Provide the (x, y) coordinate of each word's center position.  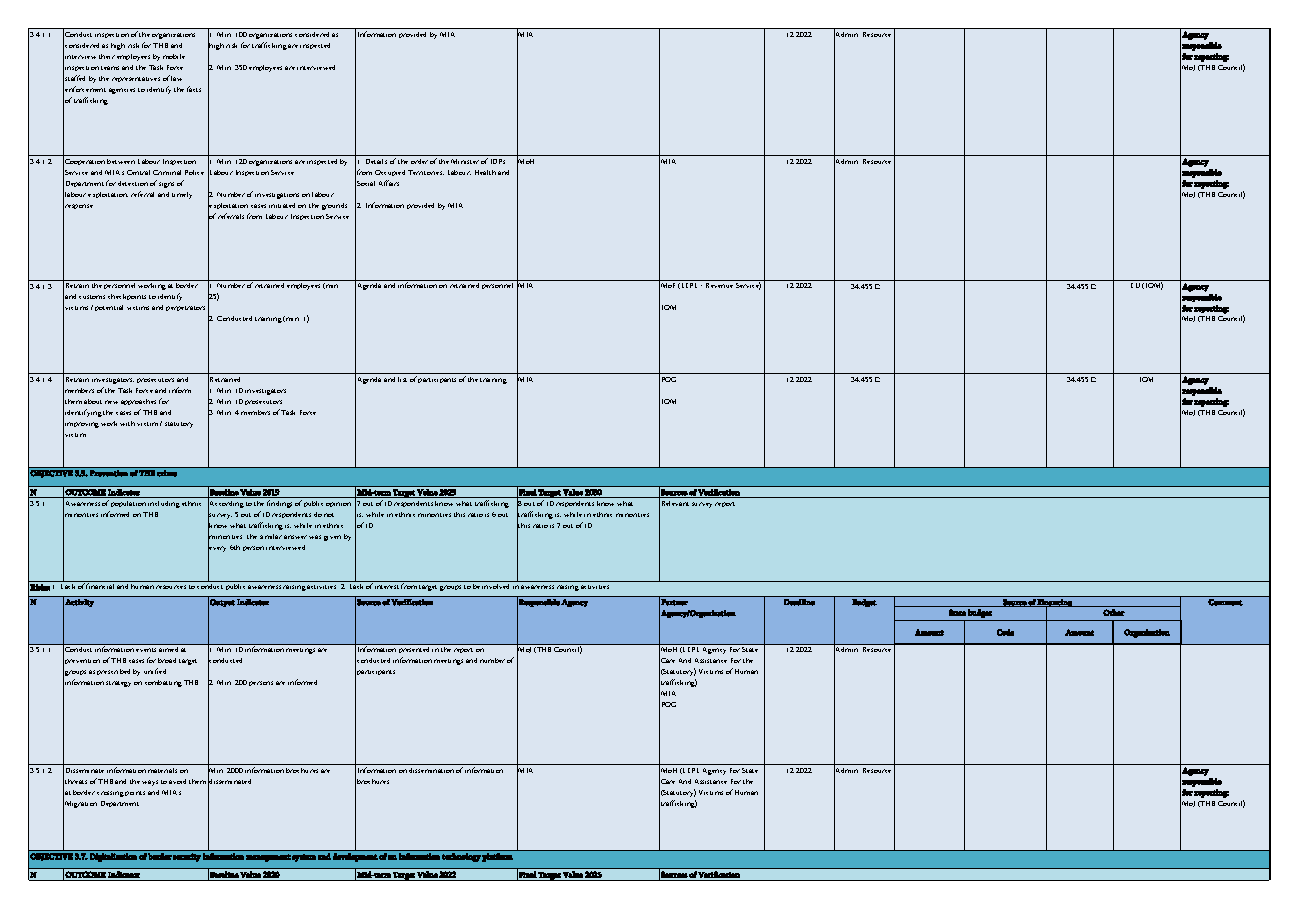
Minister (465, 161)
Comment (1225, 602)
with (127, 423)
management (268, 858)
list (402, 379)
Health (485, 172)
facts (194, 89)
